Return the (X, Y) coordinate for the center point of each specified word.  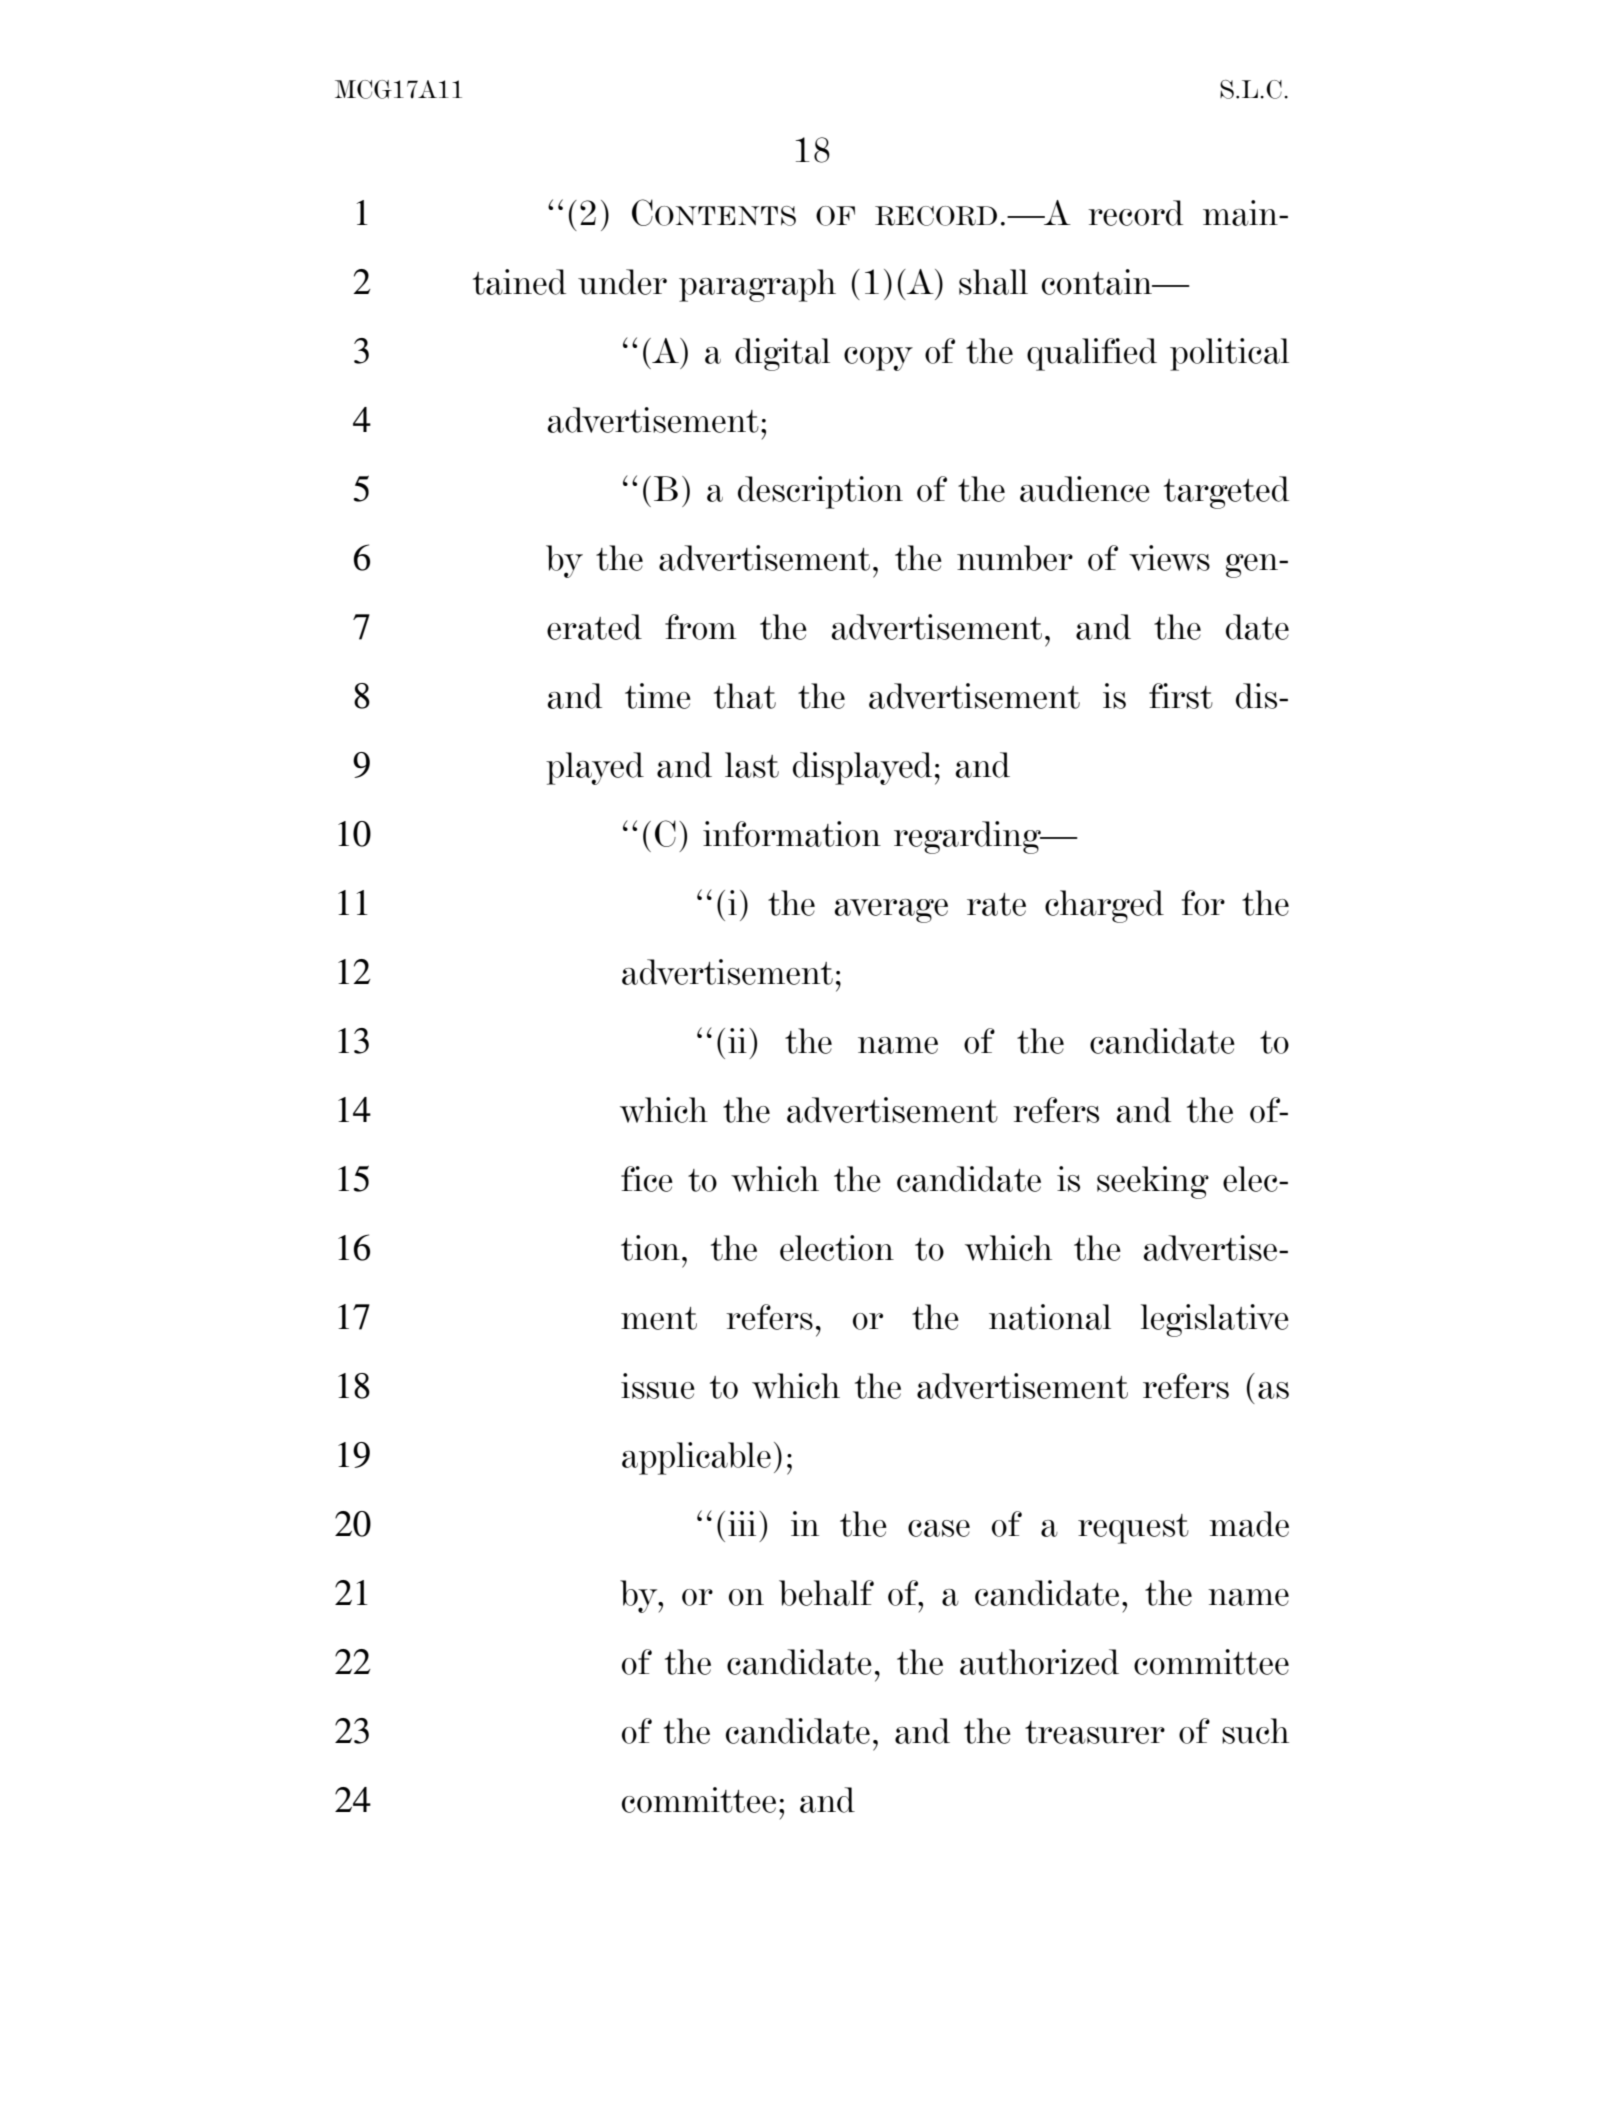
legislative (1215, 1320)
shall (993, 282)
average (891, 911)
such (1255, 1731)
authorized (1039, 1662)
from (701, 627)
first (1181, 696)
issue (658, 1386)
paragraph (757, 285)
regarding (968, 837)
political (1229, 354)
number (1015, 558)
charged (1104, 906)
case (939, 1528)
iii (742, 1523)
